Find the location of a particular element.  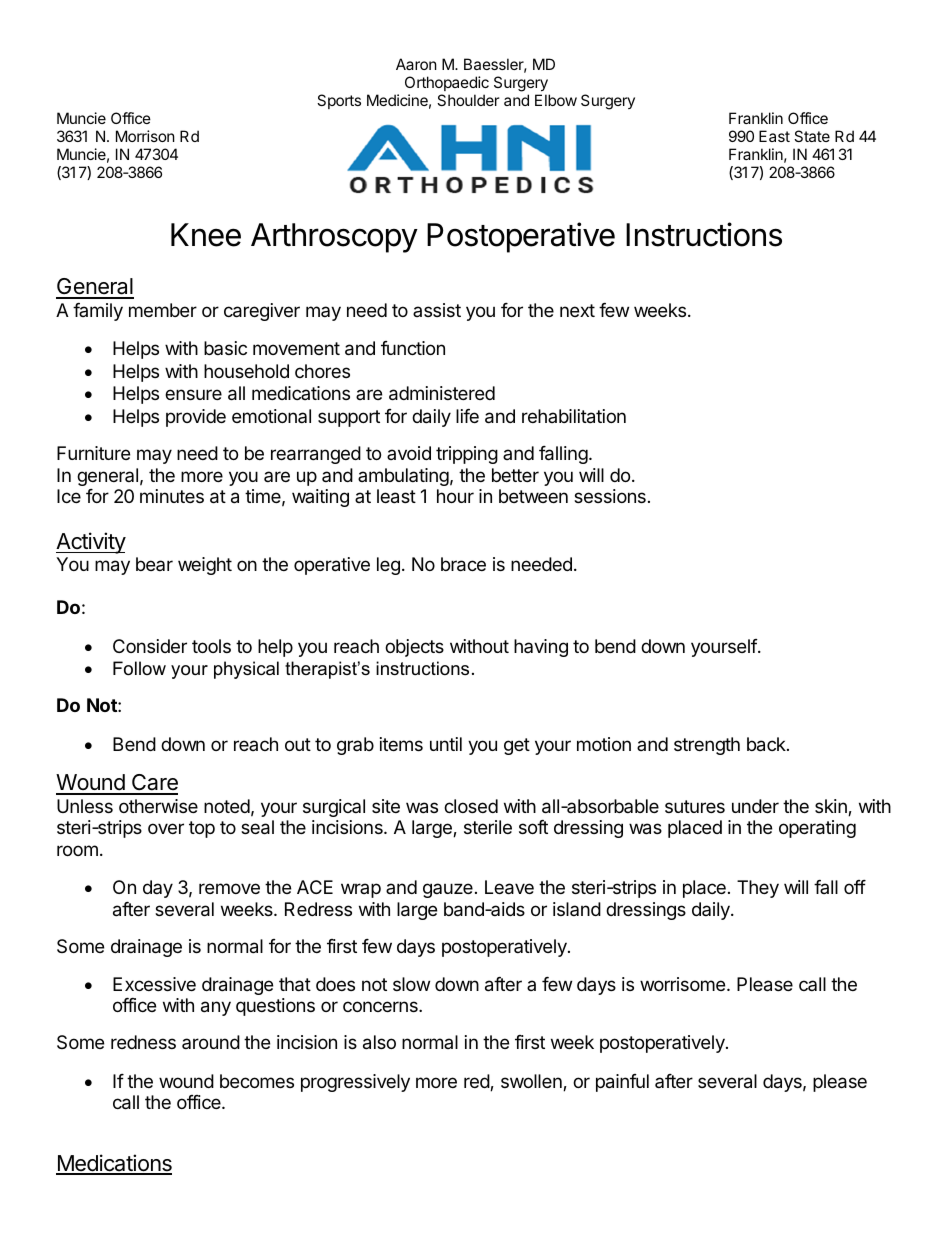

State is located at coordinates (812, 136).
